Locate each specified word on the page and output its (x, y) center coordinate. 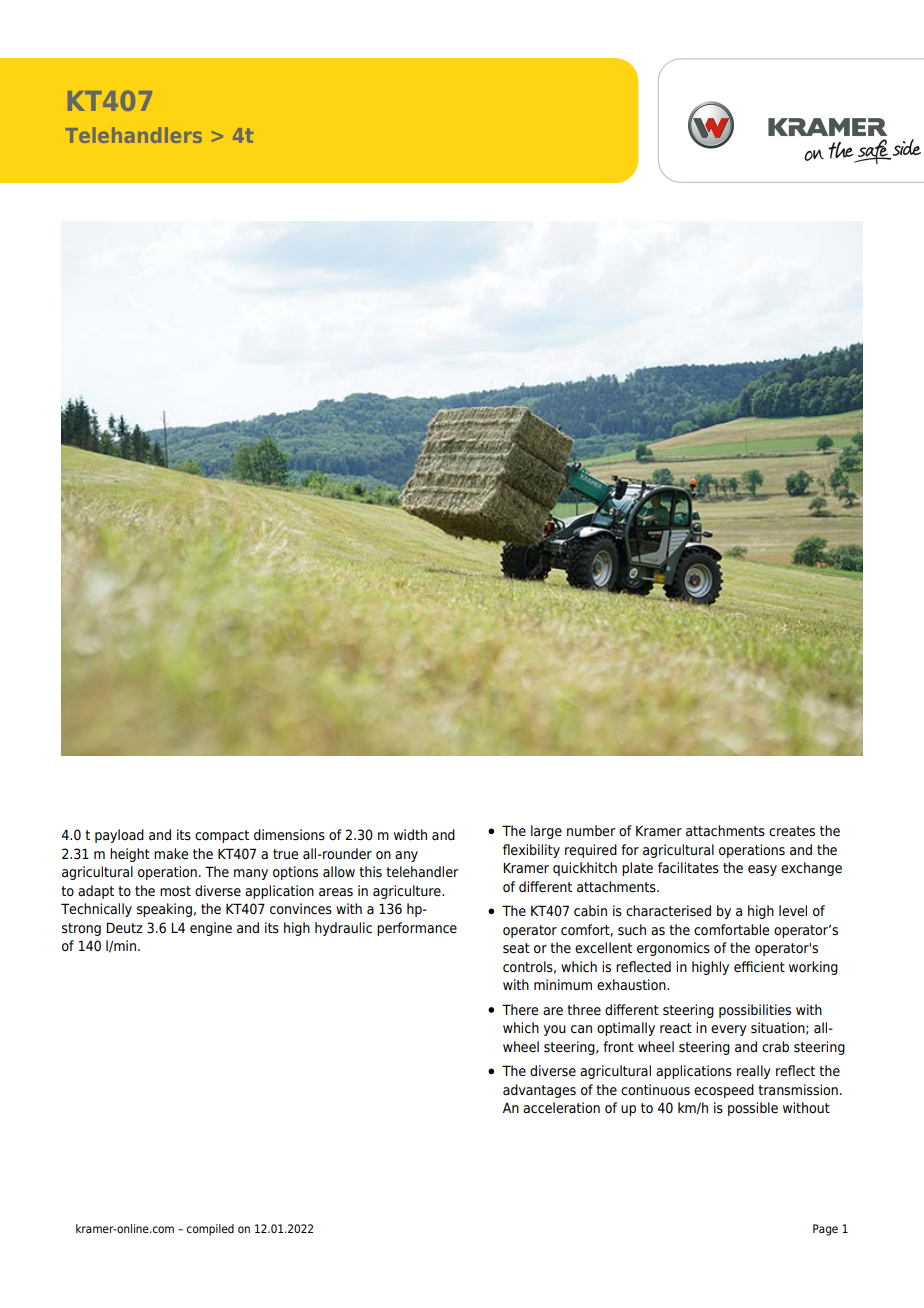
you (555, 1030)
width (410, 834)
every (729, 1030)
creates (792, 831)
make (171, 853)
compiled (210, 1230)
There (520, 1010)
